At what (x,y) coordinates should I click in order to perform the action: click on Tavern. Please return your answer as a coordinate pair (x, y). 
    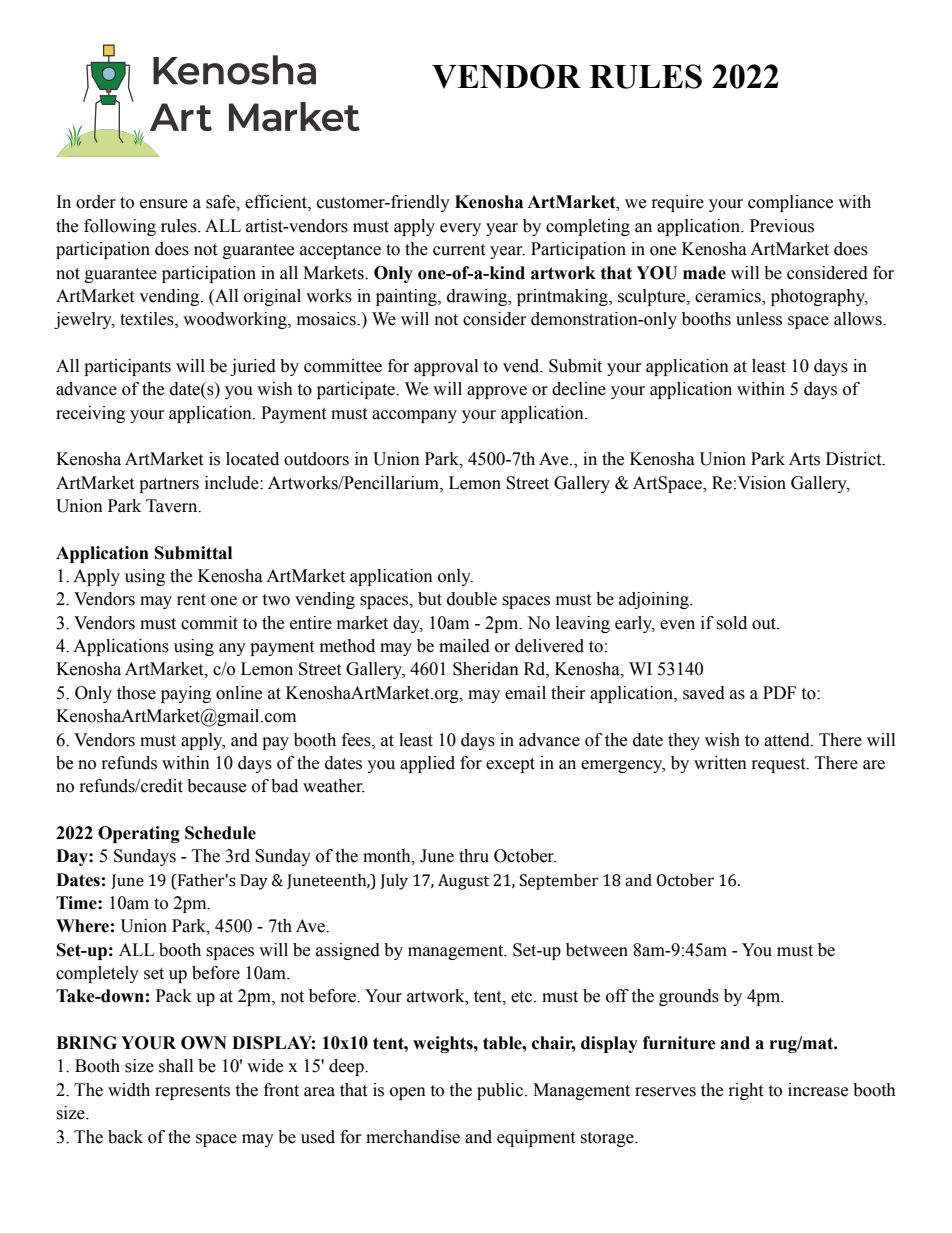
    Looking at the image, I should click on (173, 506).
